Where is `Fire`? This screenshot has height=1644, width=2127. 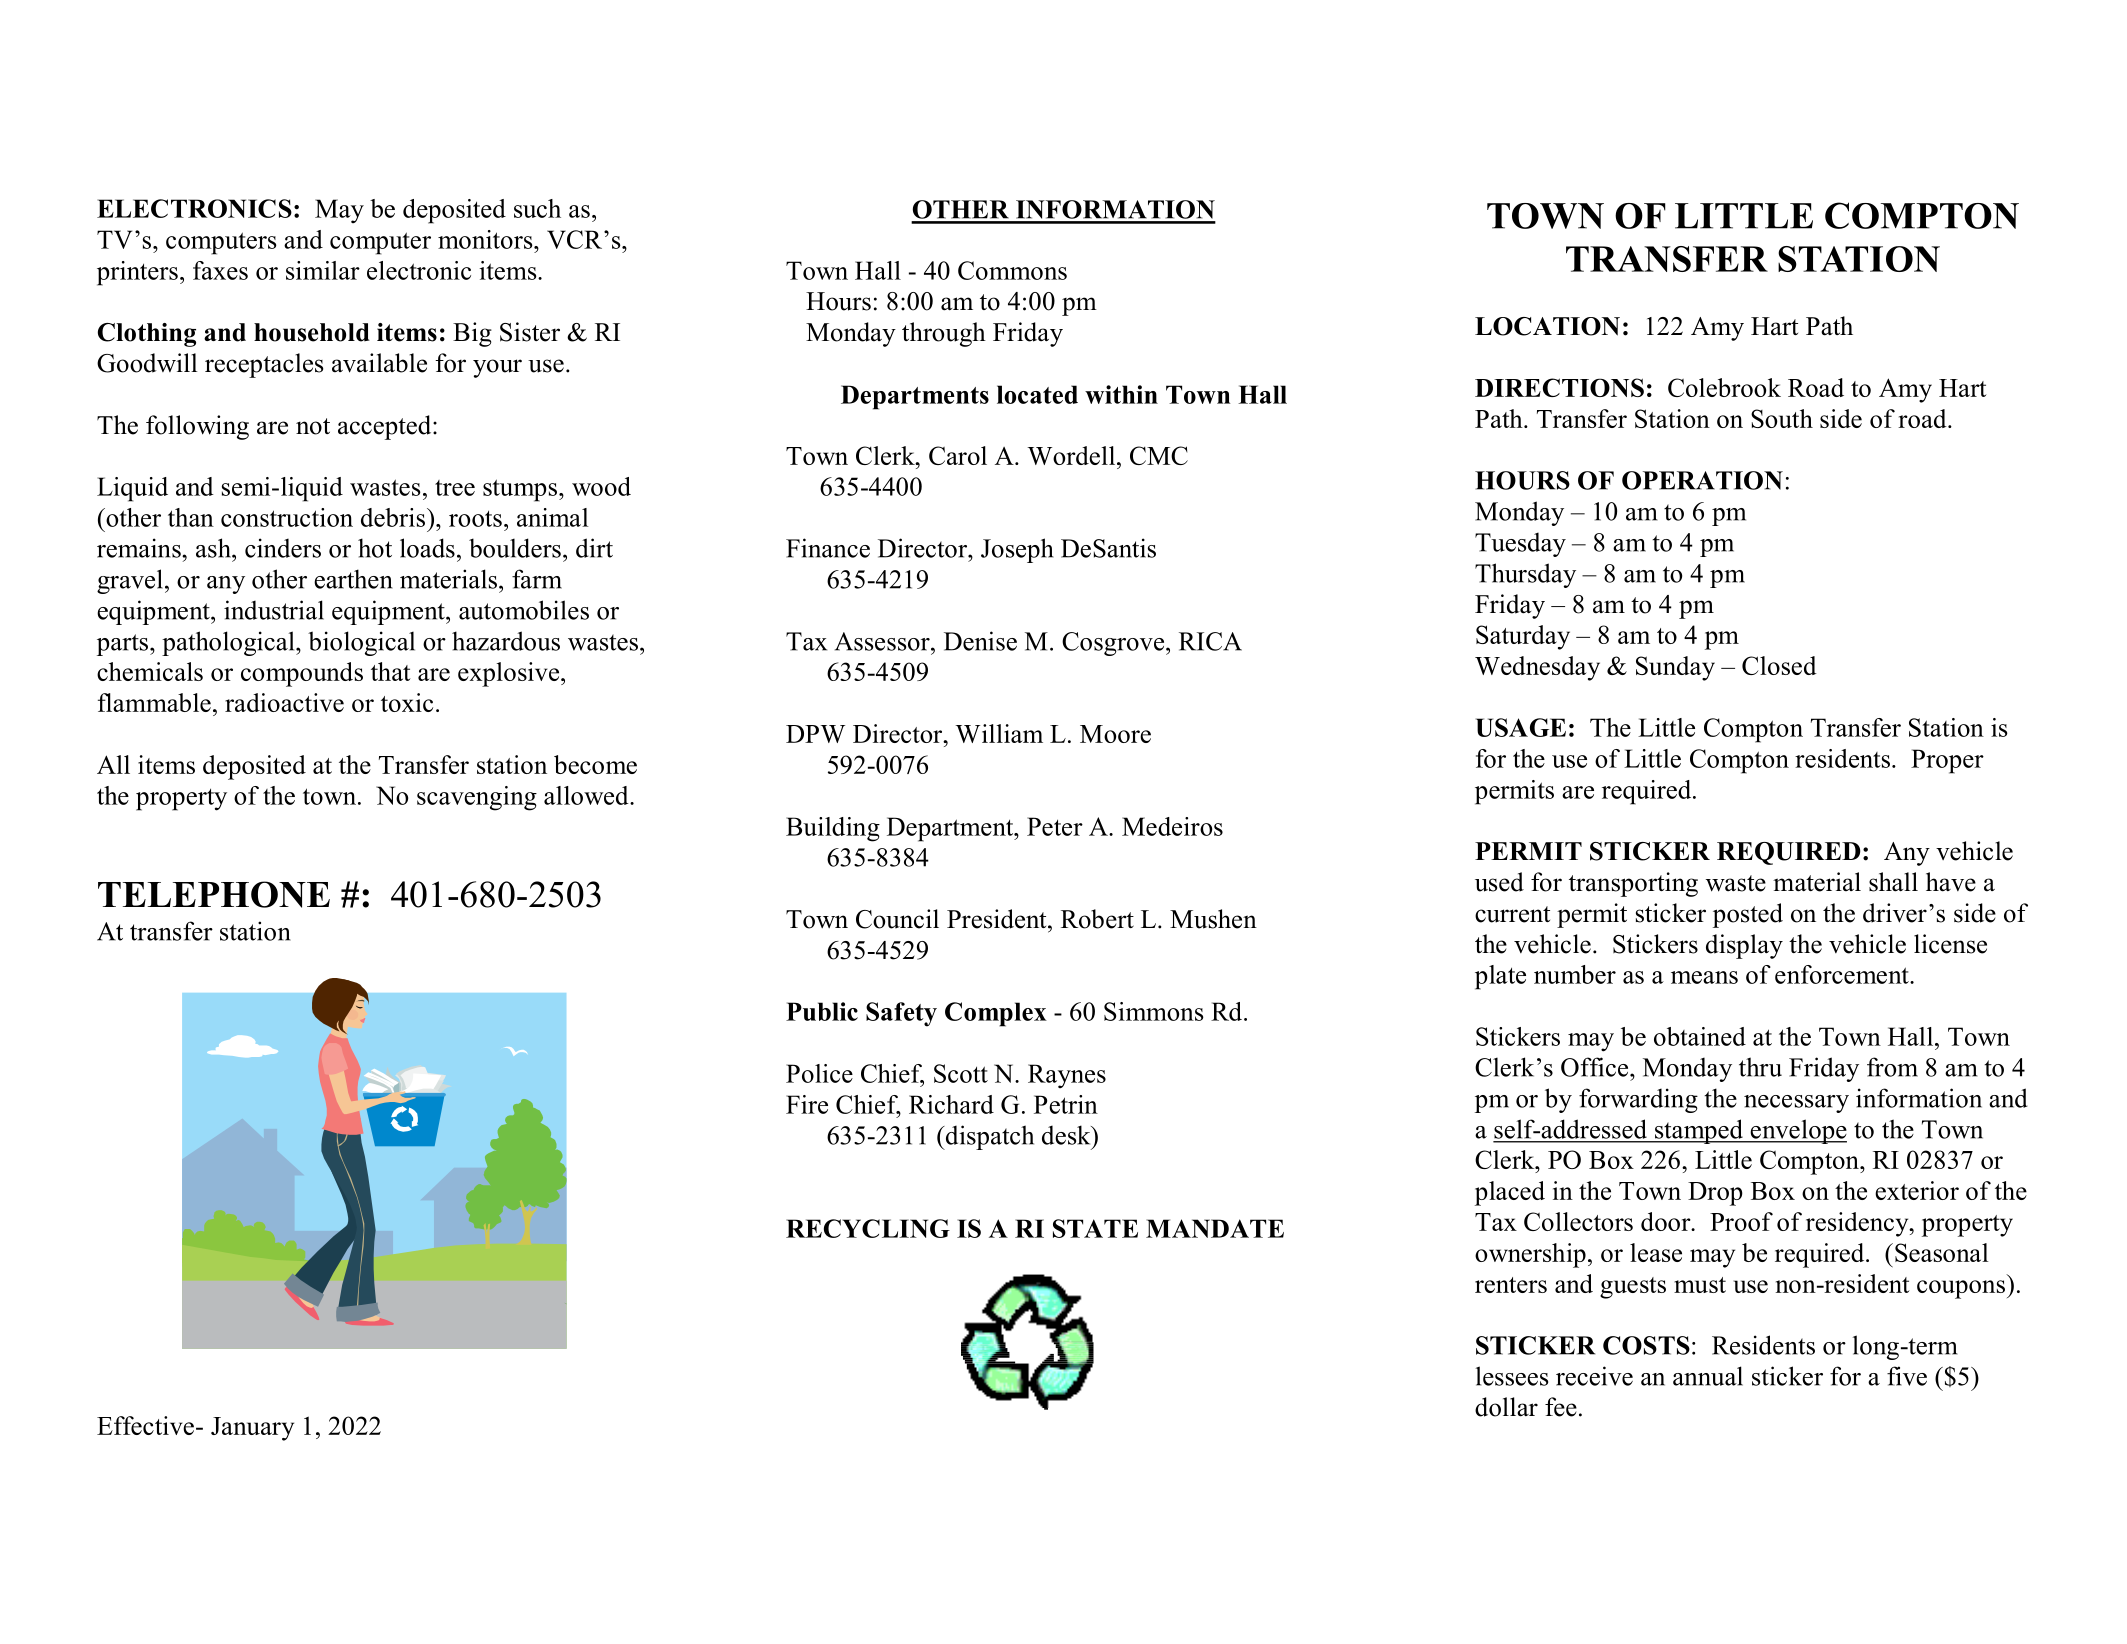 Fire is located at coordinates (807, 1104).
